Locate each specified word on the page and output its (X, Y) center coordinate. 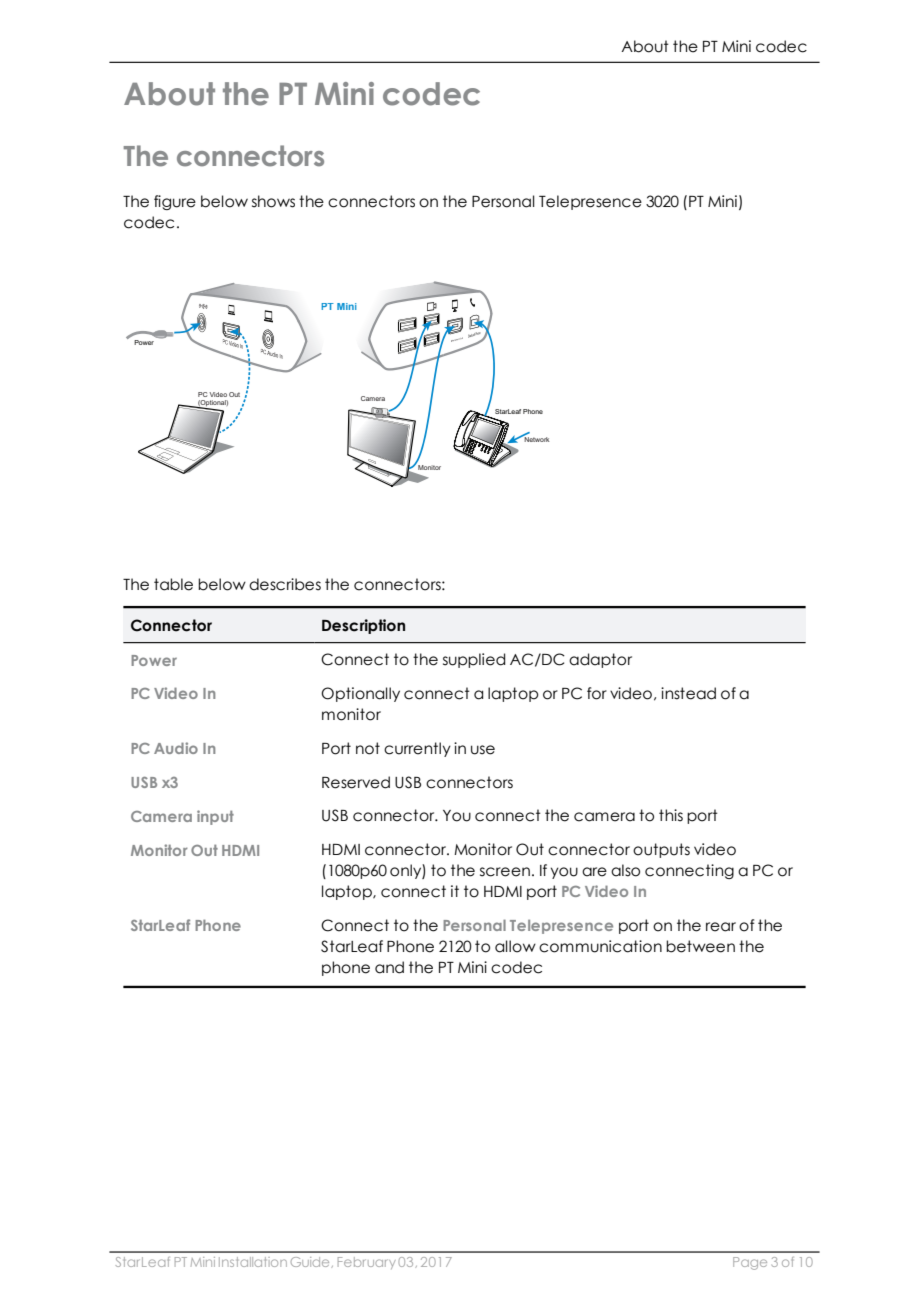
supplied (474, 660)
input (215, 817)
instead (688, 693)
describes (285, 584)
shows (273, 201)
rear (721, 927)
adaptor (600, 660)
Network (536, 438)
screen (505, 872)
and (389, 967)
